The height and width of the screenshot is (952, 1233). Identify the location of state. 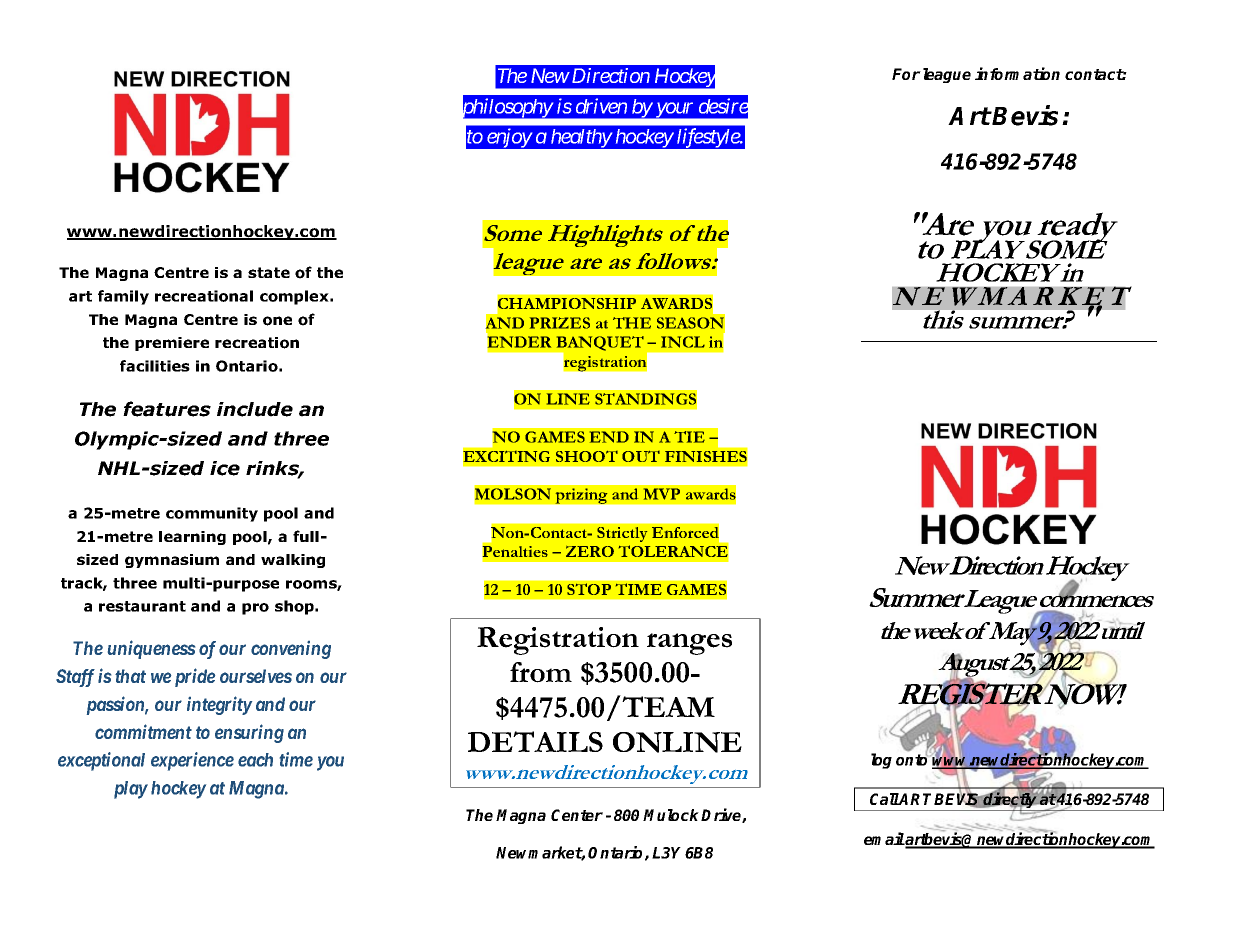
(269, 272).
